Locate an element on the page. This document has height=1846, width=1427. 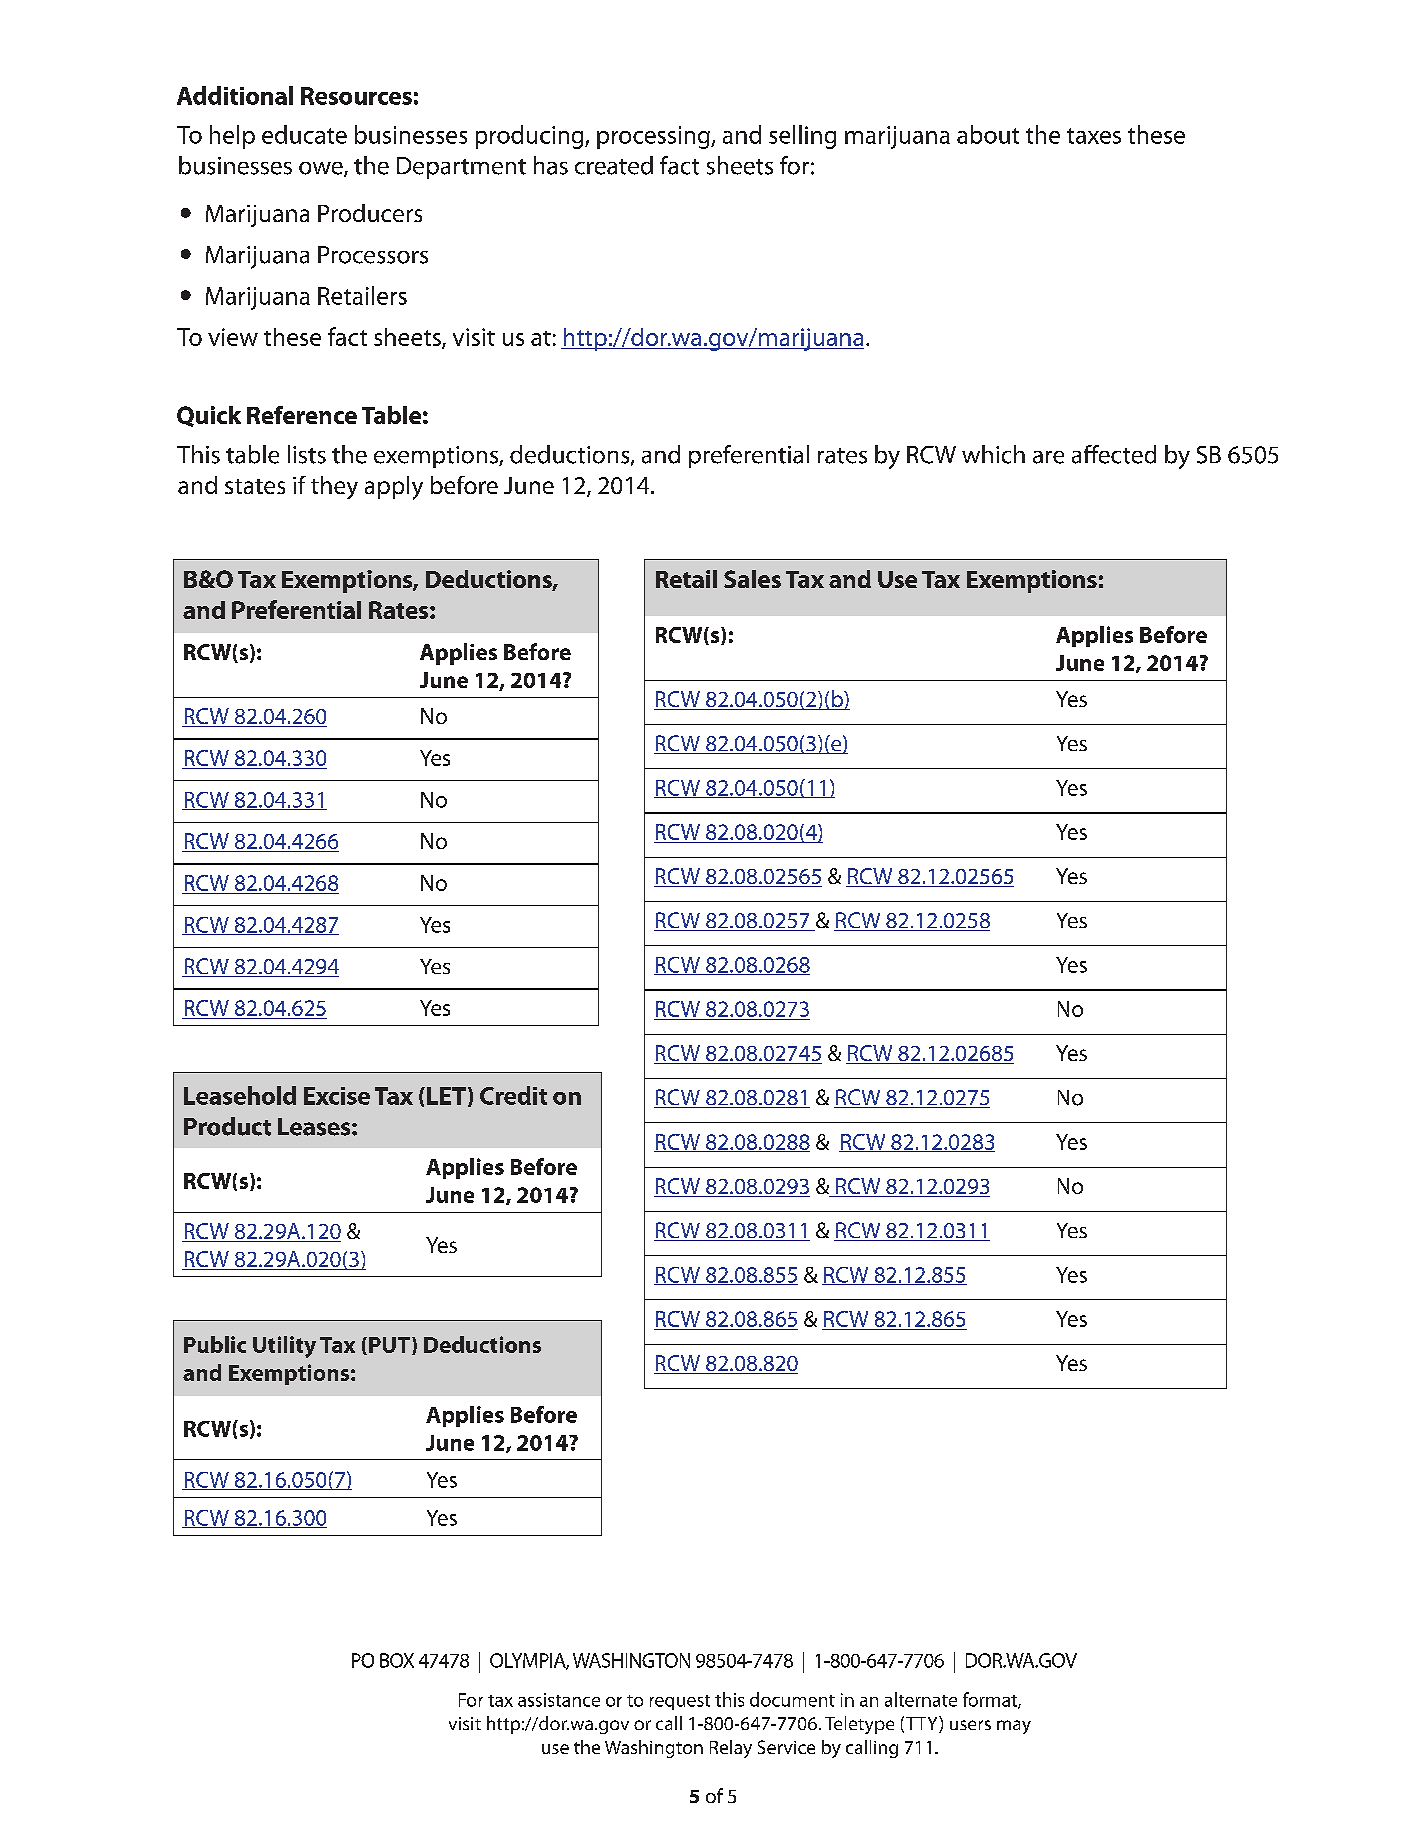
Sales is located at coordinates (752, 579).
